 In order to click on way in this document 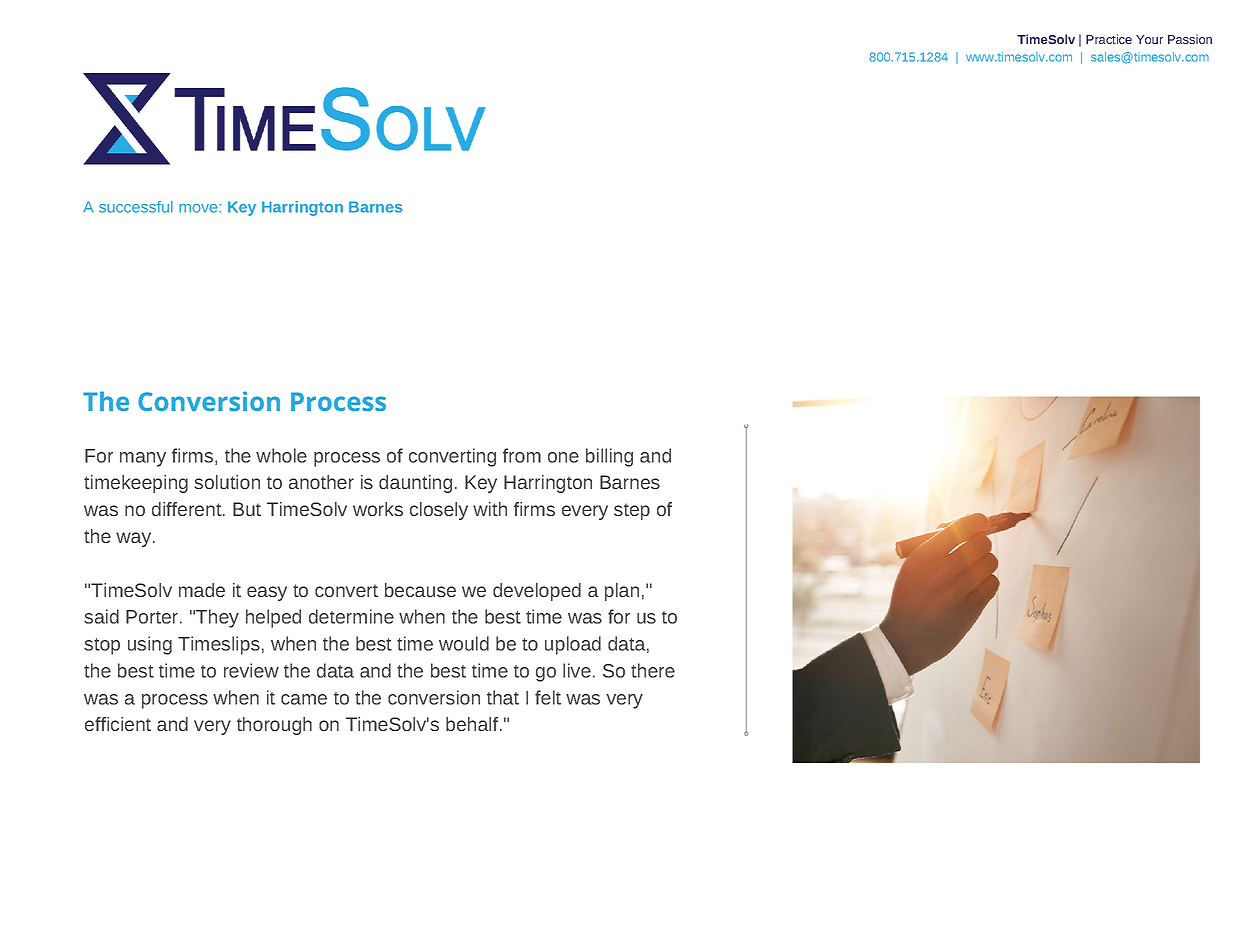, I will do `click(135, 539)`.
